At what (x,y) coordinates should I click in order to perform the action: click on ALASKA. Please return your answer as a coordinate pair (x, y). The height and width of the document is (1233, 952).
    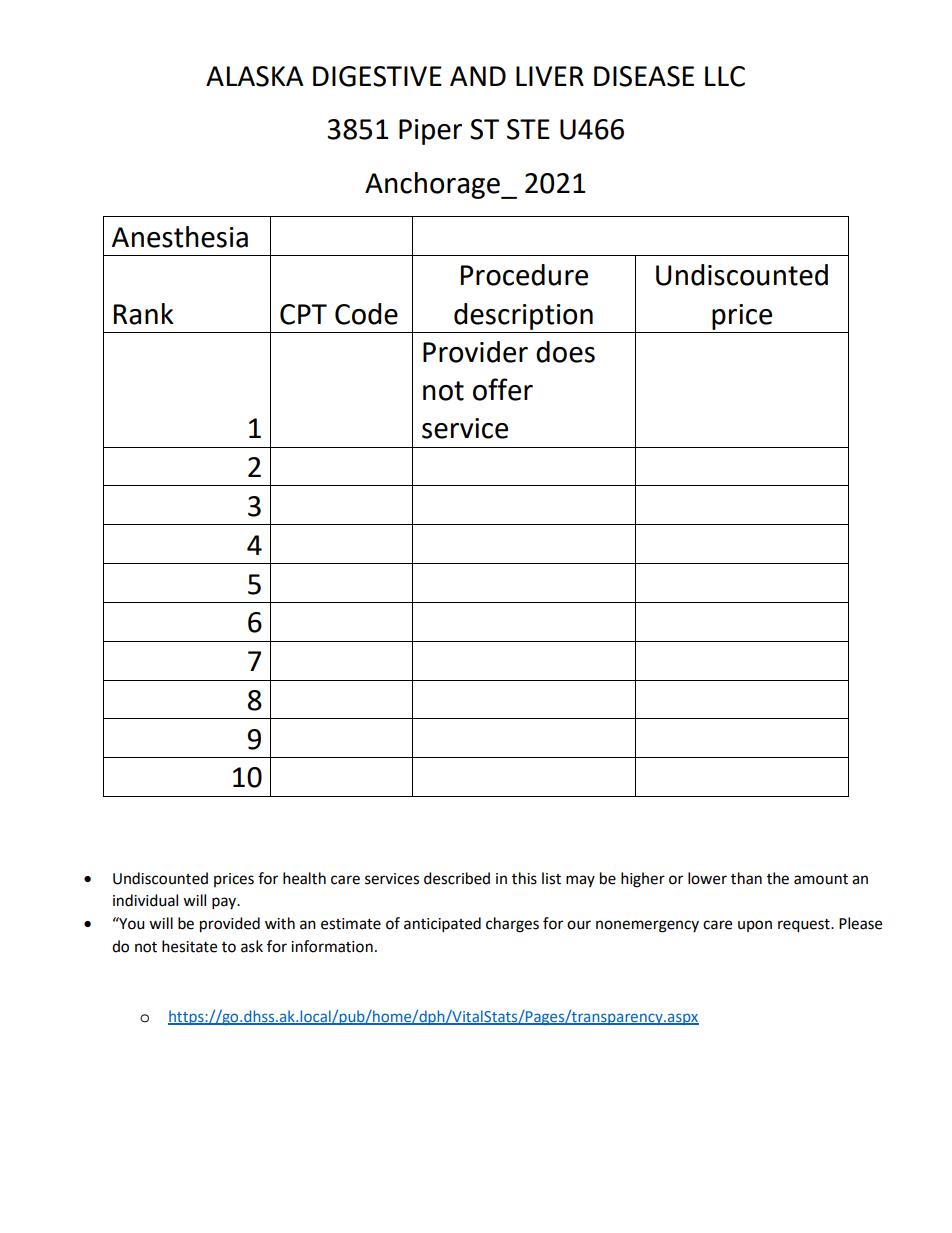
    Looking at the image, I should click on (255, 76).
